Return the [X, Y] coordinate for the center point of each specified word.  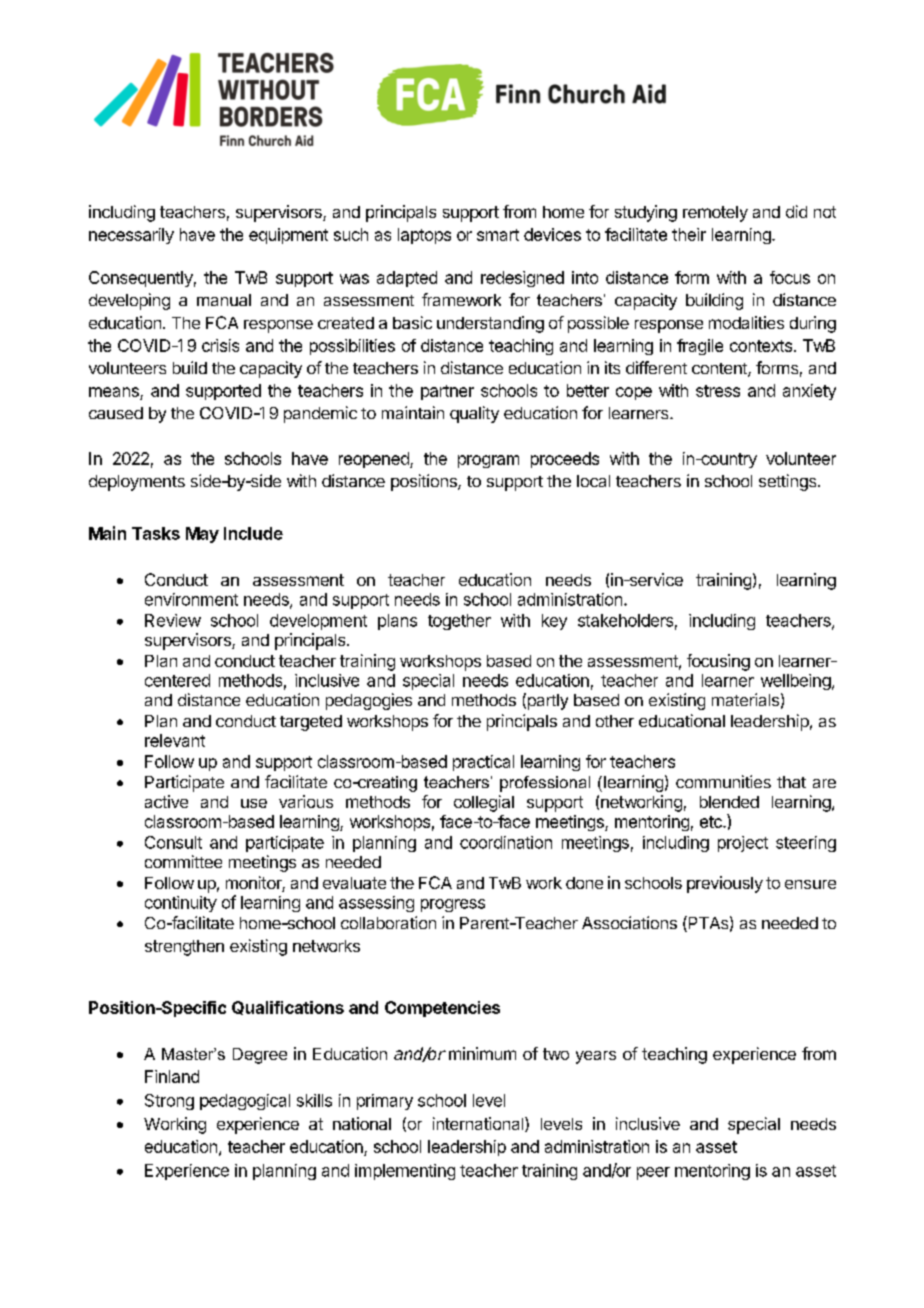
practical [483, 763]
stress [718, 391]
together [459, 622]
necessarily [131, 236]
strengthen [184, 948]
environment [191, 599]
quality [474, 414]
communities [723, 781]
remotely [715, 214]
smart [498, 235]
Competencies [442, 1009]
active [166, 801]
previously [725, 884]
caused [116, 413]
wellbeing [797, 682]
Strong [169, 1102]
